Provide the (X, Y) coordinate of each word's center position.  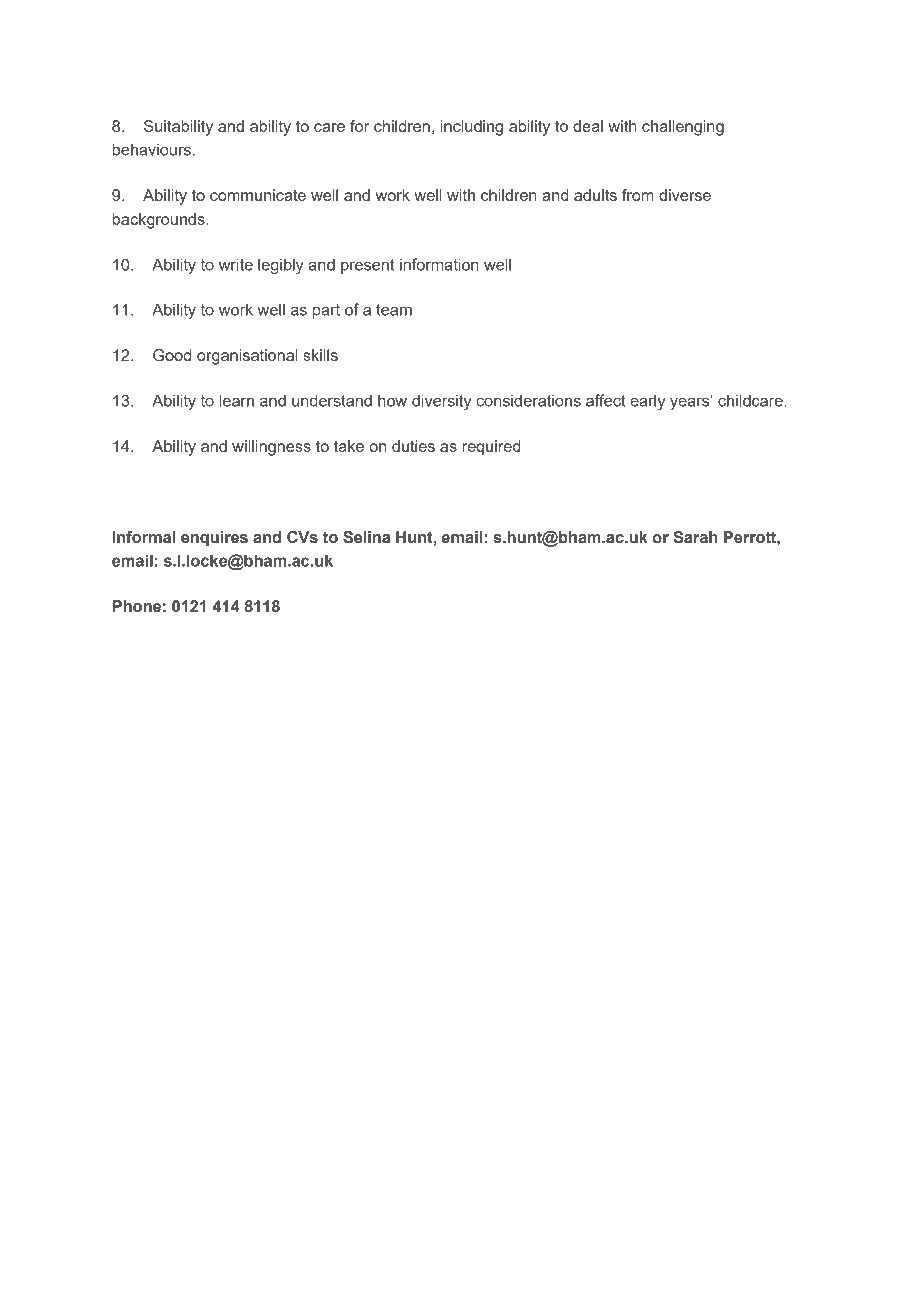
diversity (441, 402)
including (471, 128)
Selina (366, 537)
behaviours (151, 149)
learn (236, 400)
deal (588, 126)
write (236, 264)
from (638, 195)
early (647, 402)
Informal (144, 537)
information (439, 264)
